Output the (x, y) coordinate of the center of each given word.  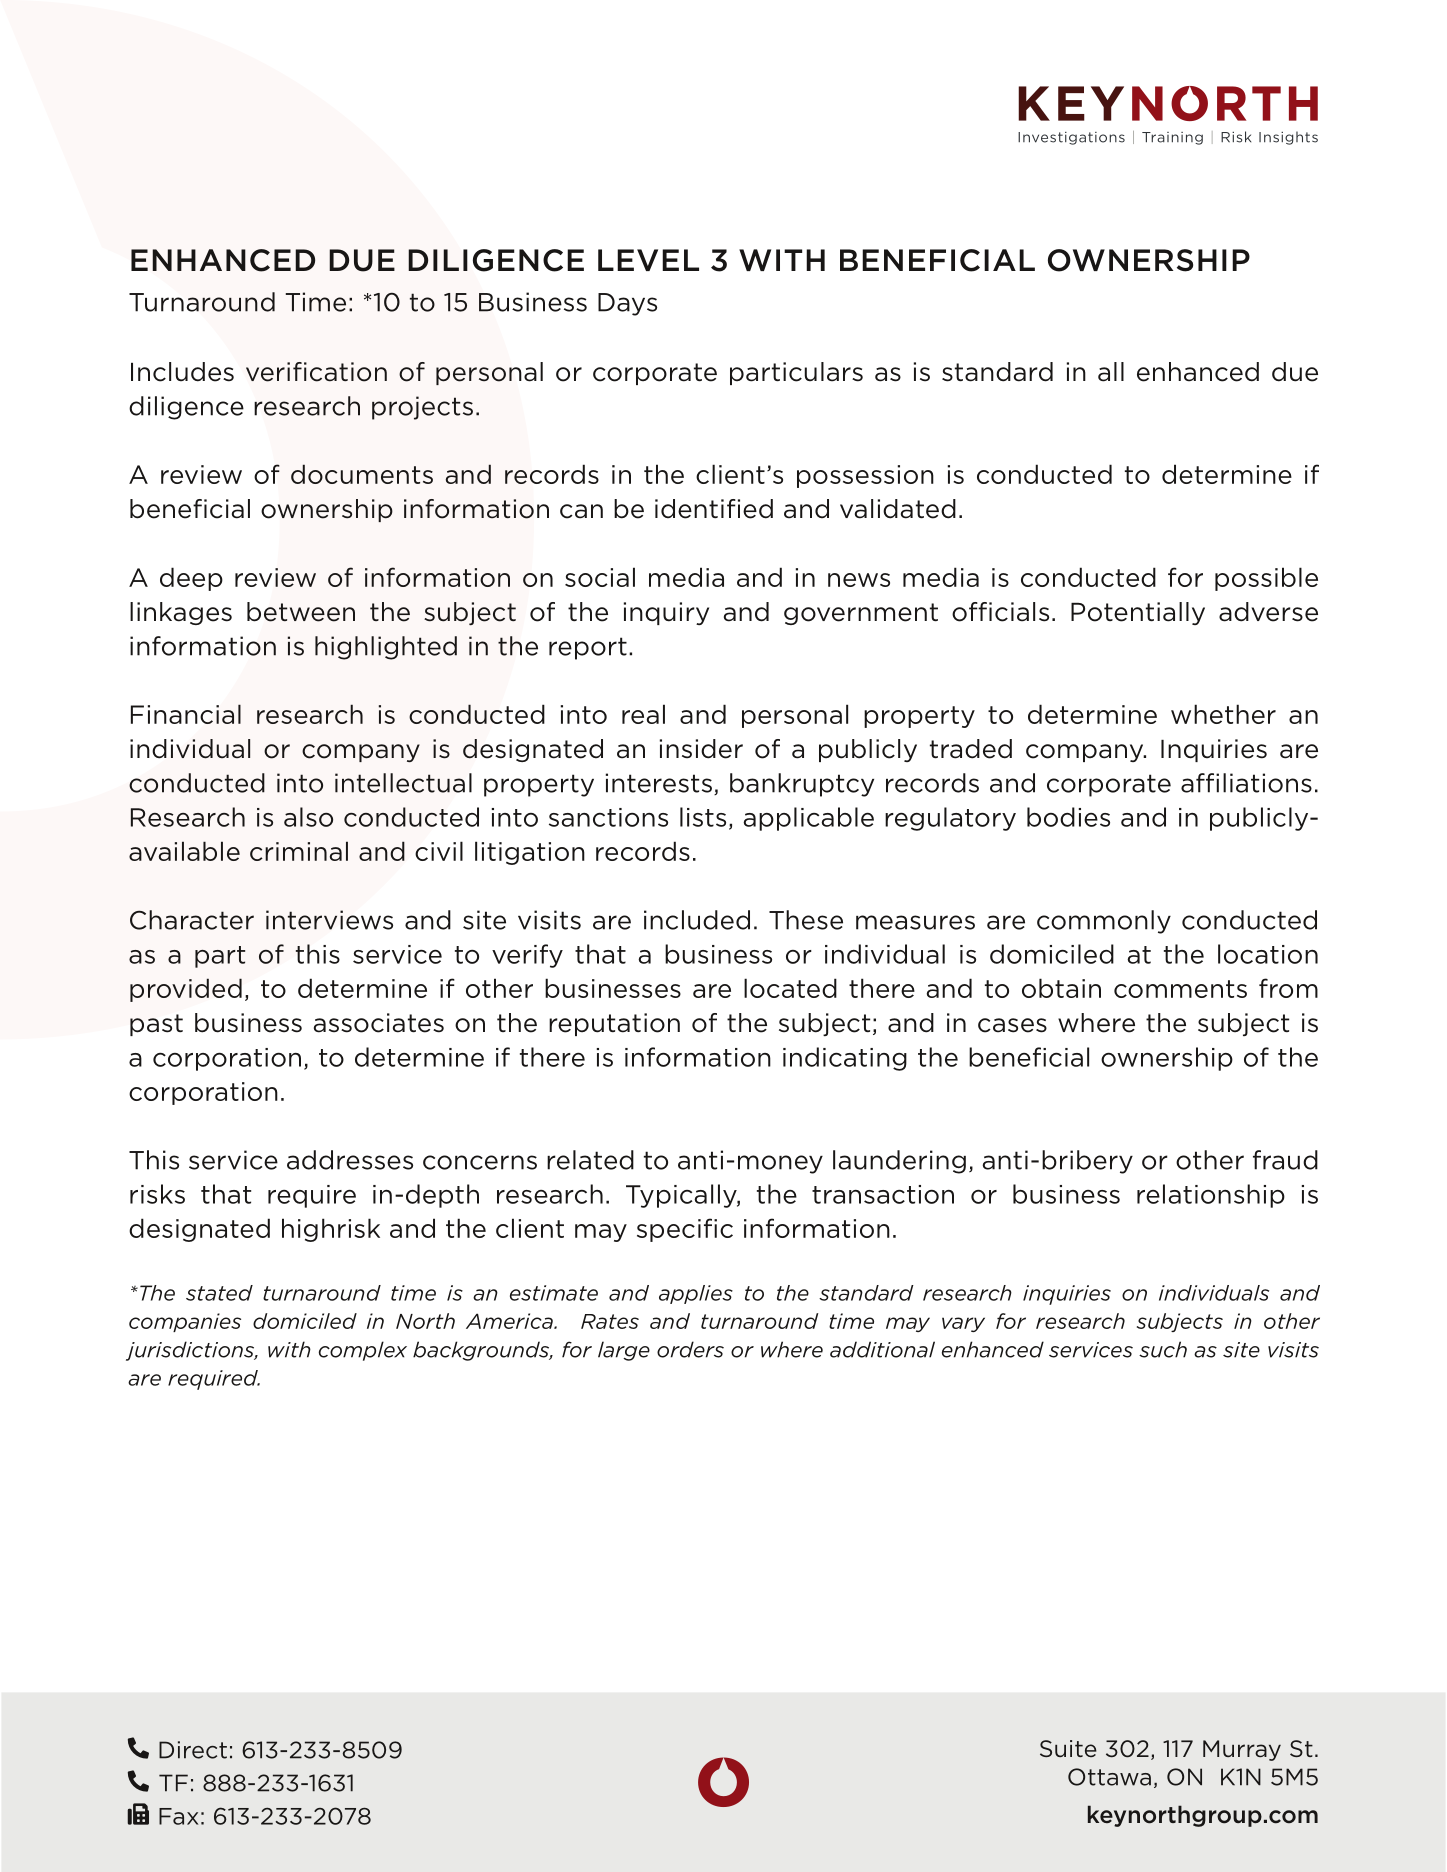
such (1163, 1349)
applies (696, 1294)
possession (865, 476)
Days (627, 304)
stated (219, 1293)
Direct (193, 1750)
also (308, 817)
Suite (1068, 1748)
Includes (182, 372)
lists (703, 817)
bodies (1068, 817)
